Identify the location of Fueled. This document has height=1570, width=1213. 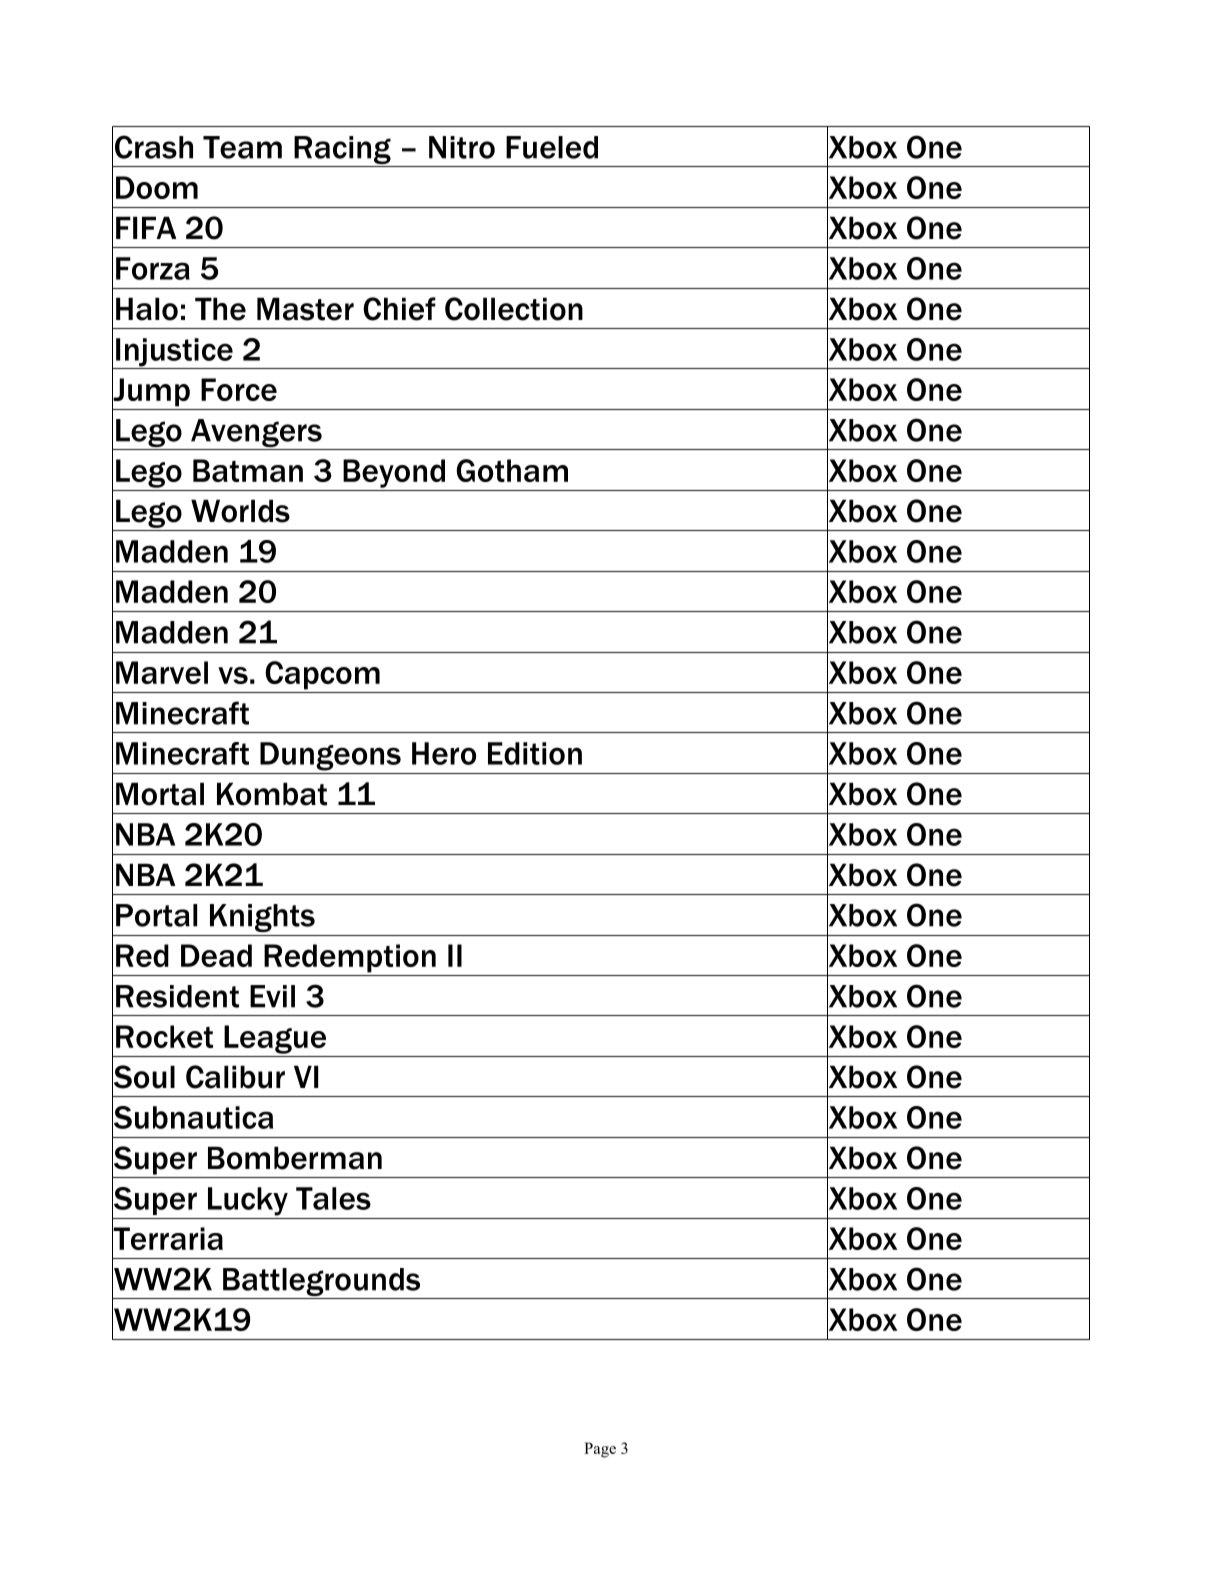
(552, 147).
